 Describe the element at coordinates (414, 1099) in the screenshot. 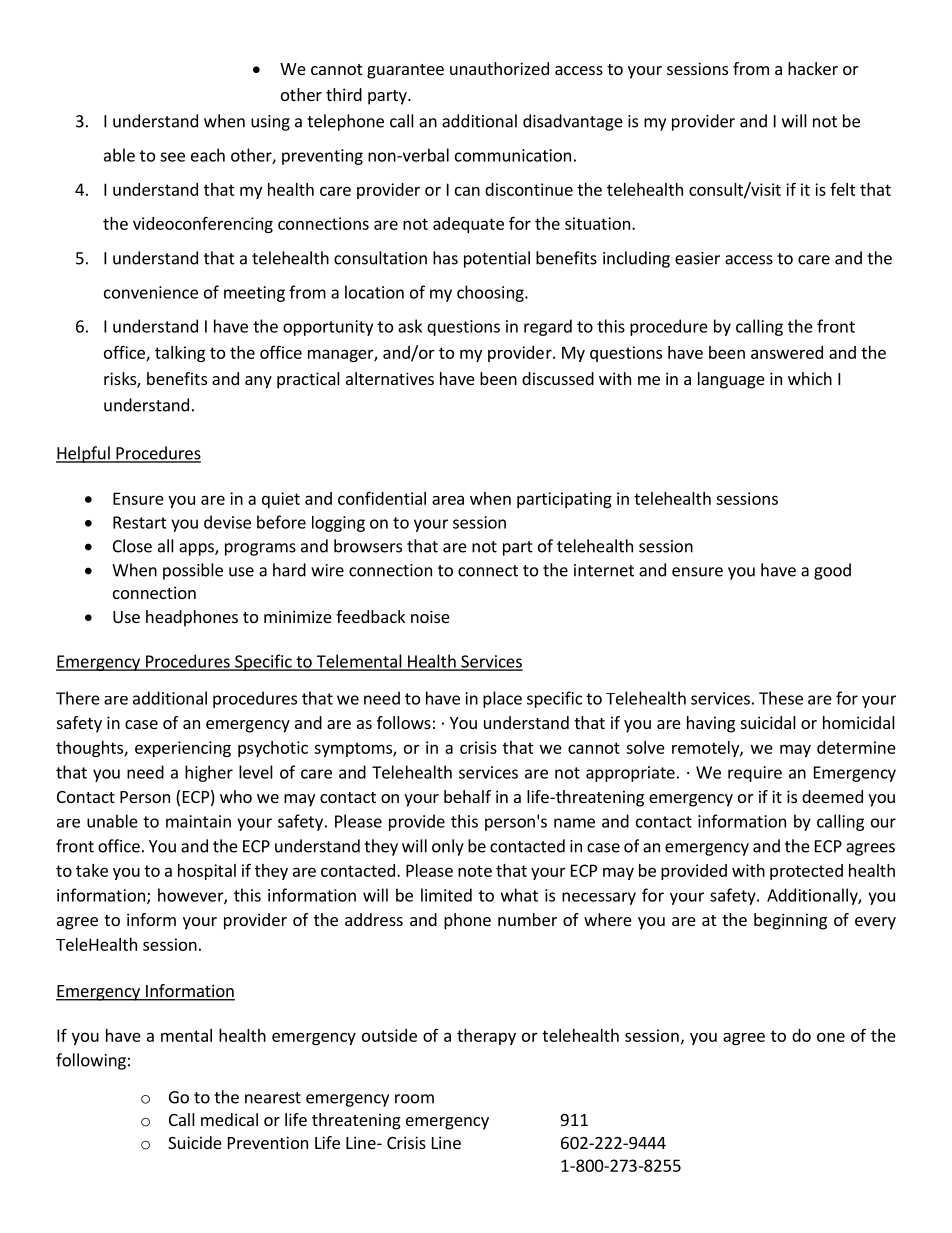

I see `room` at that location.
